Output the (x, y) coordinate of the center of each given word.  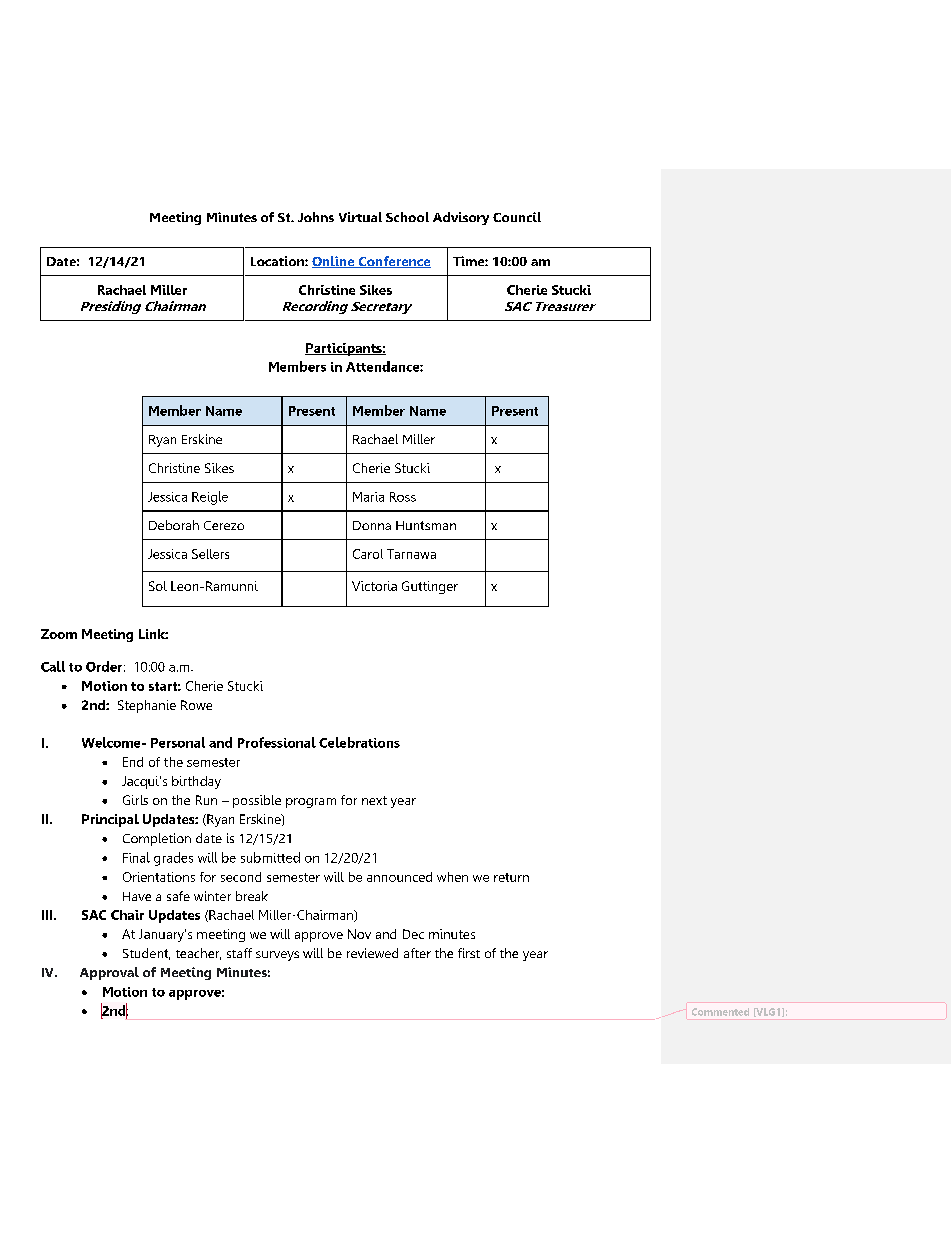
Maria (368, 497)
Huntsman (426, 525)
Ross (403, 497)
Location (278, 261)
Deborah (174, 525)
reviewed (372, 953)
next (374, 800)
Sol (158, 586)
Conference (393, 262)
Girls (135, 800)
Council (517, 217)
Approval (109, 973)
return (511, 877)
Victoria (374, 586)
